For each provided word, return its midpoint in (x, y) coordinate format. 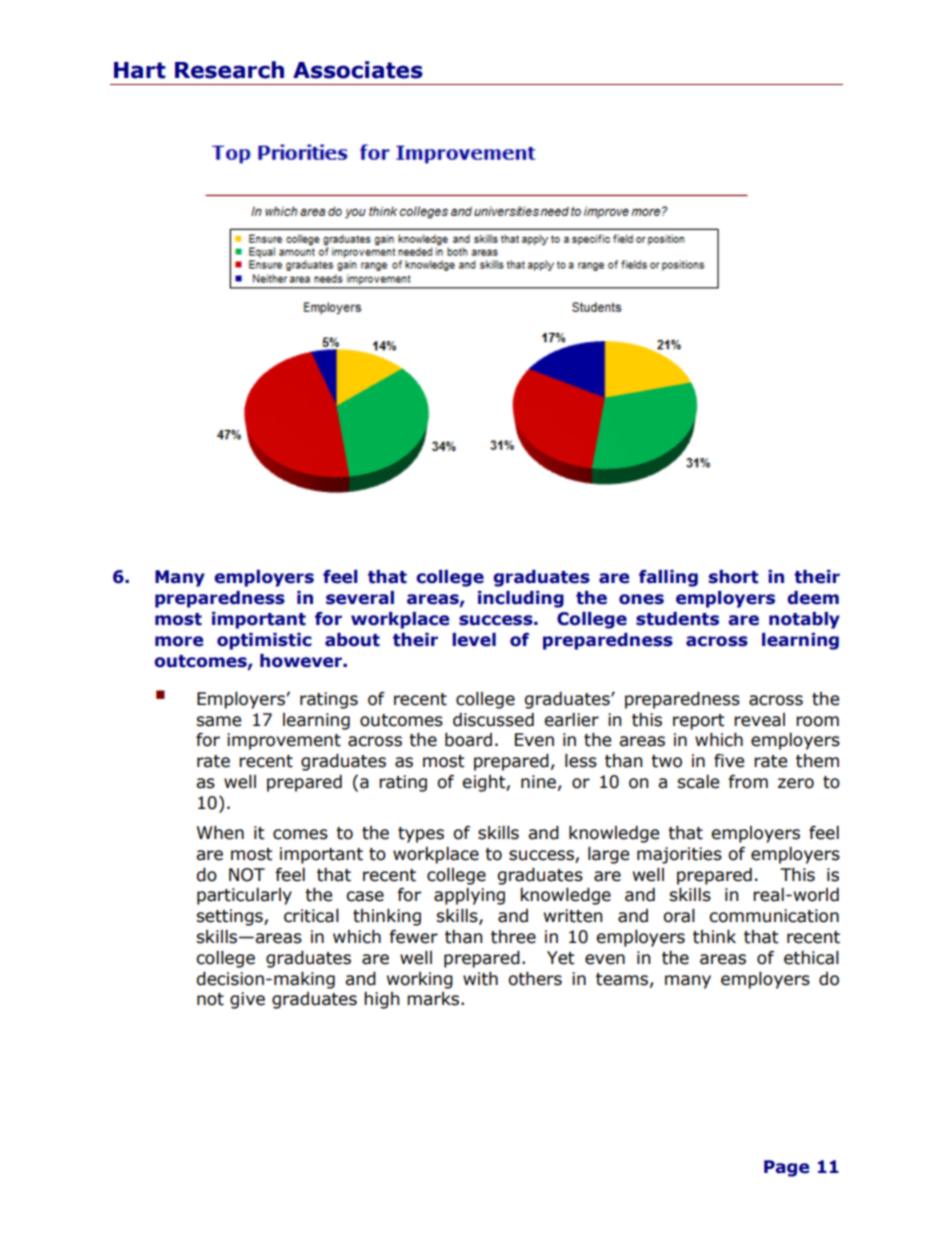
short (734, 577)
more (179, 641)
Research (229, 70)
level (474, 640)
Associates (358, 70)
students (677, 619)
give (247, 1000)
